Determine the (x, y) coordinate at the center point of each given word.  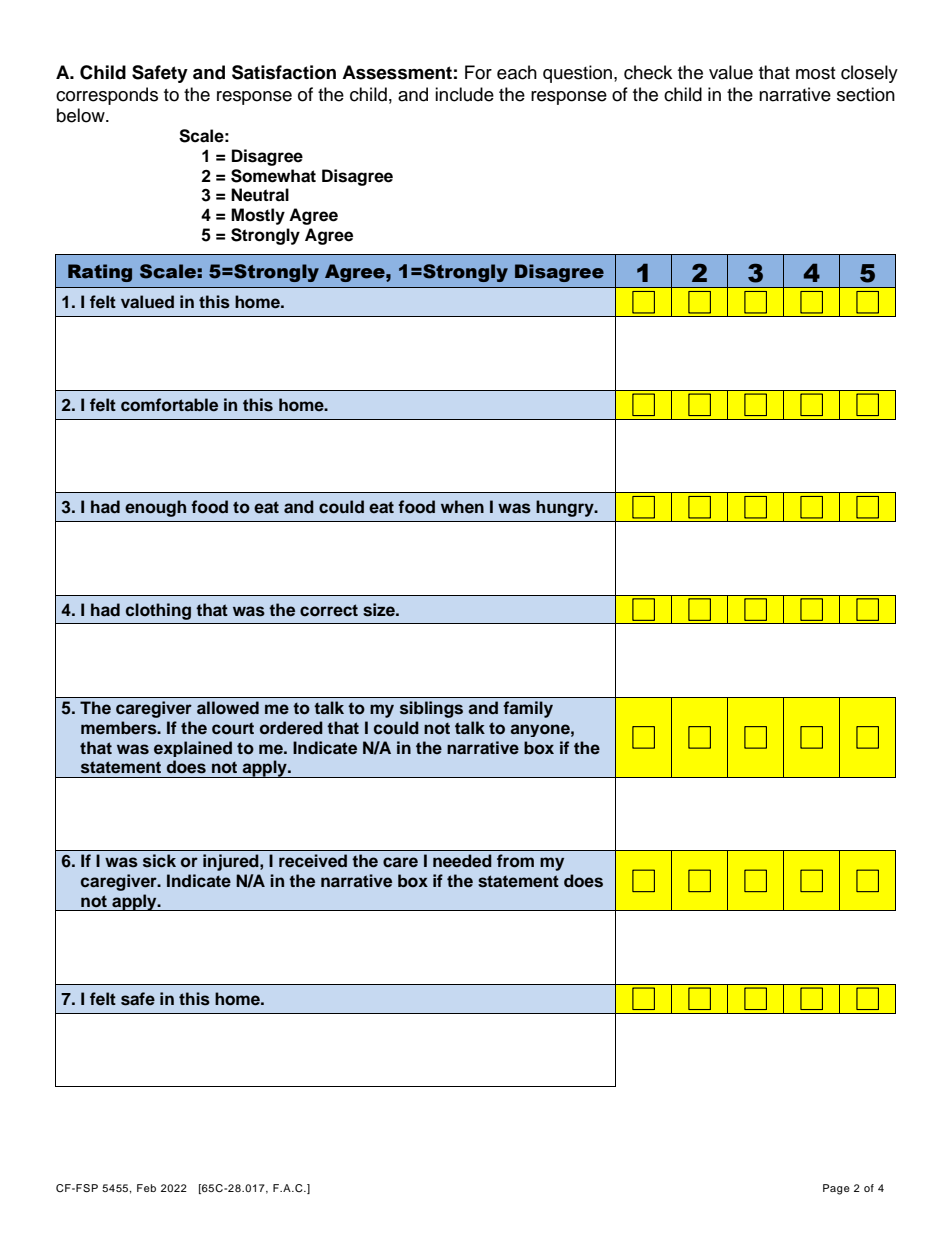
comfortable (169, 405)
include (464, 94)
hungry (566, 508)
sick (159, 861)
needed (462, 861)
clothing (158, 611)
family (528, 709)
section (866, 94)
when (462, 507)
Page (836, 1189)
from (515, 861)
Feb (146, 1188)
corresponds (107, 96)
